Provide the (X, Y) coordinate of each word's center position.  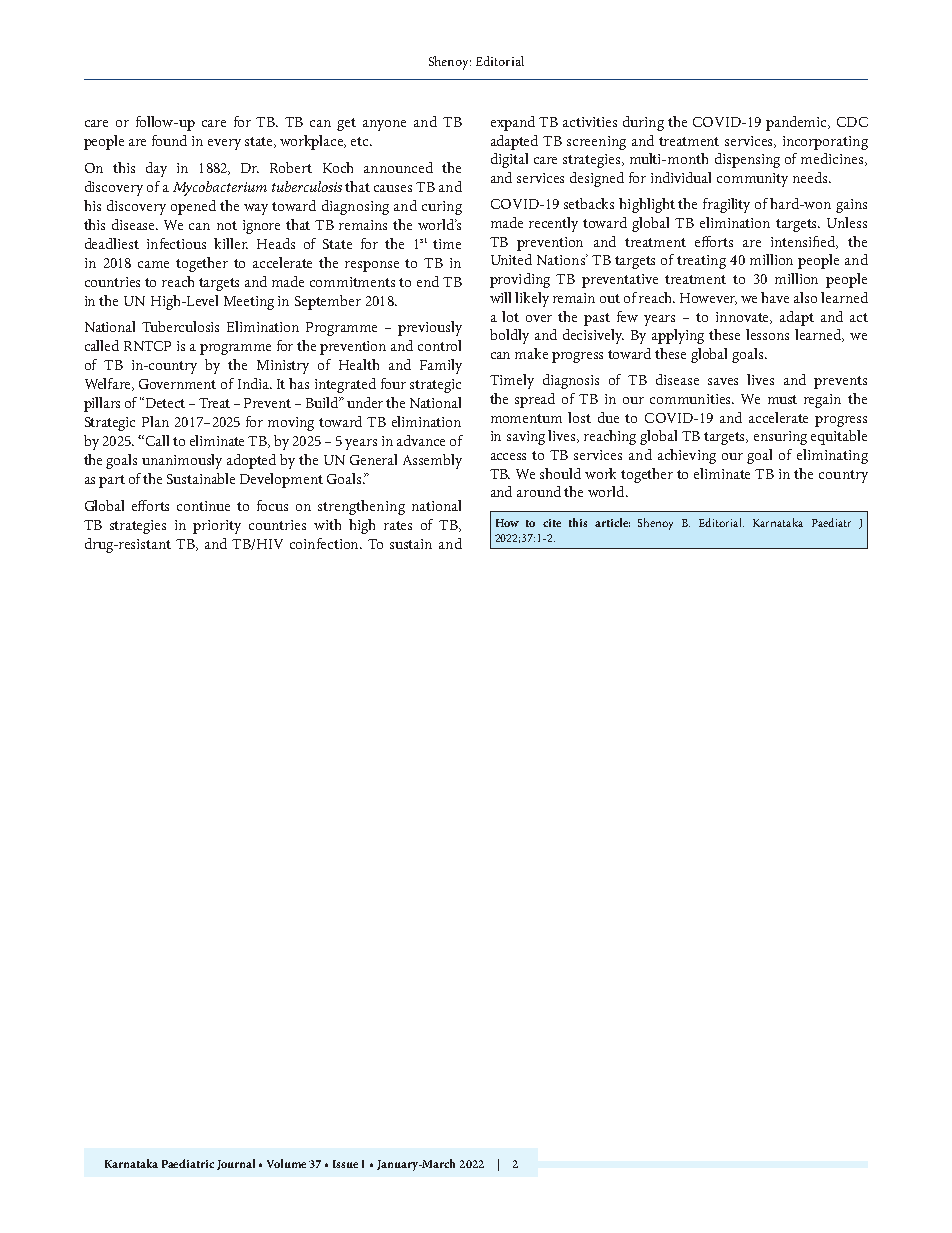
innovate (744, 318)
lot (510, 316)
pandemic (798, 123)
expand (513, 123)
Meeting (249, 303)
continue (203, 506)
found (169, 140)
